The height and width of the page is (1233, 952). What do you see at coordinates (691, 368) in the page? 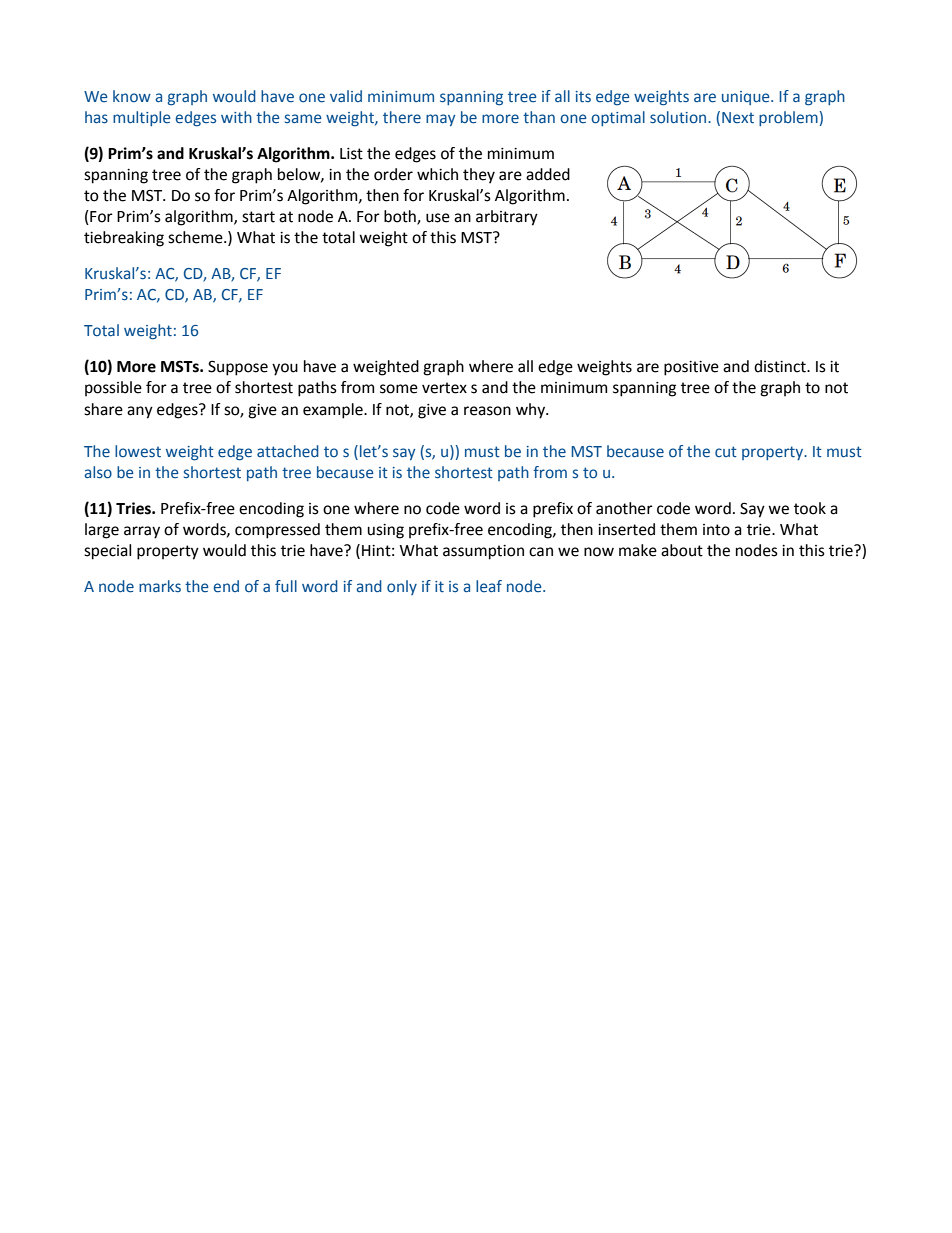
I see `positive` at bounding box center [691, 368].
